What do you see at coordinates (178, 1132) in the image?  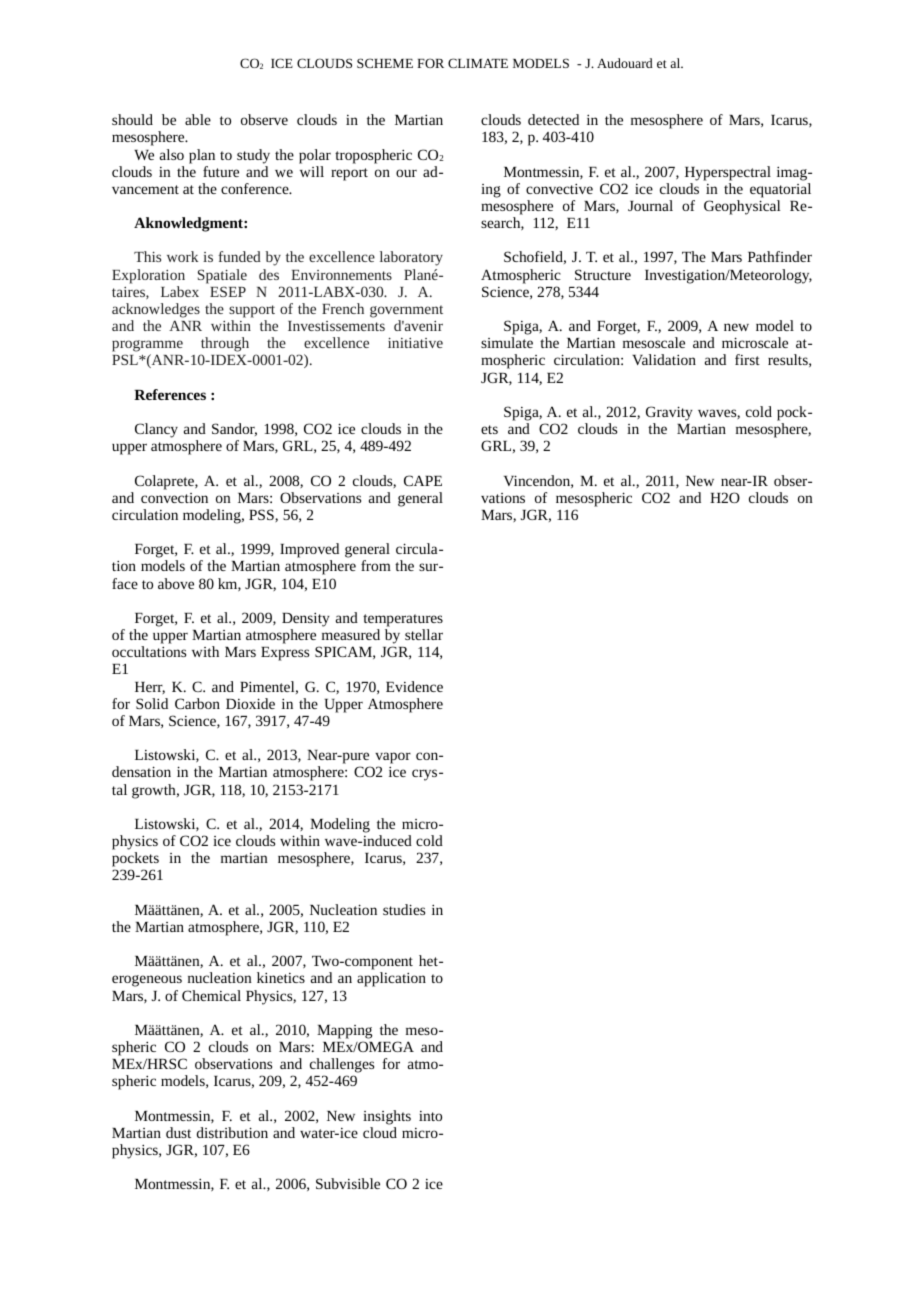 I see `dust` at bounding box center [178, 1132].
